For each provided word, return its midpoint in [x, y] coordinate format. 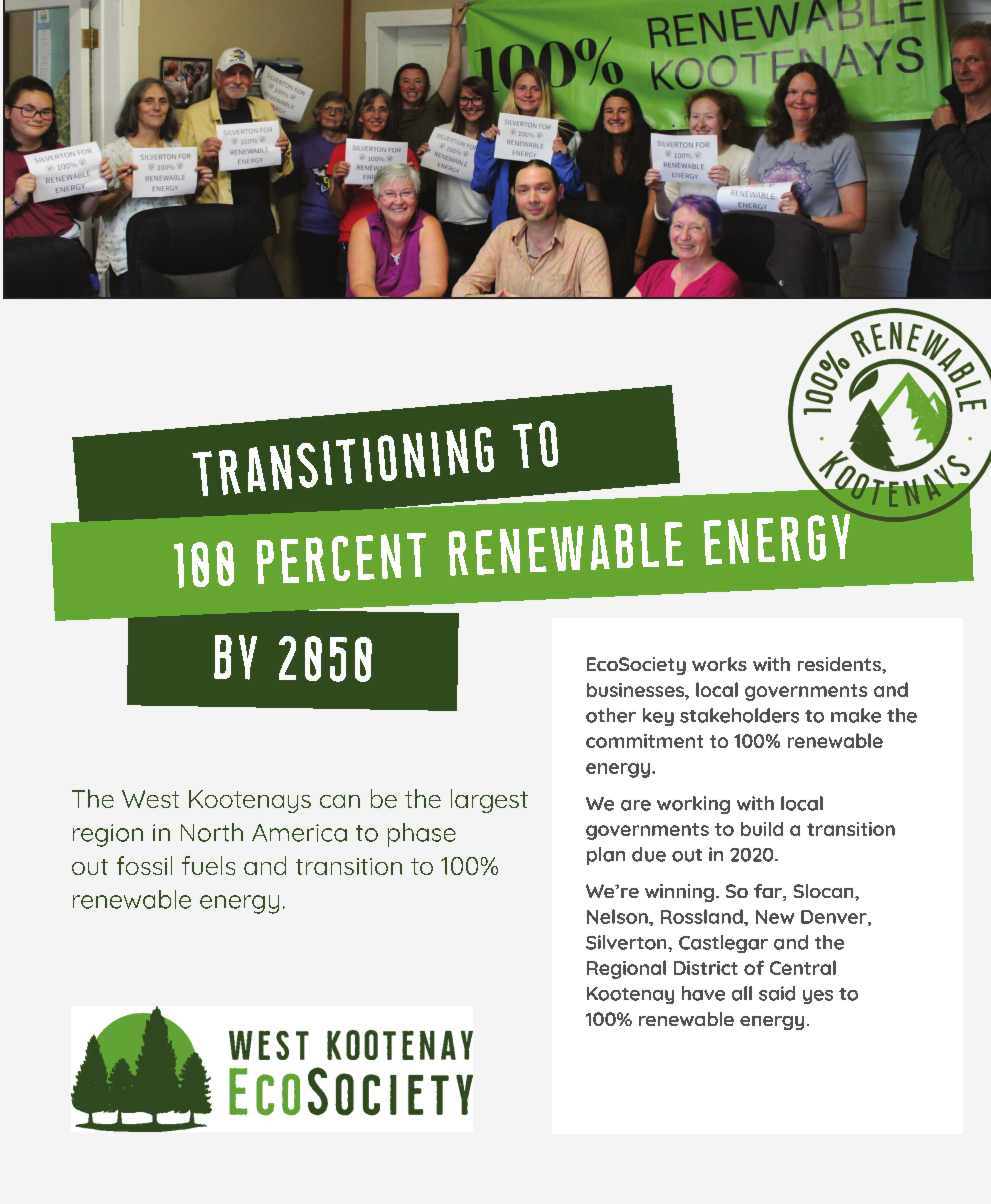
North [212, 832]
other [611, 715]
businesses [636, 690]
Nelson [618, 916]
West [150, 799]
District [706, 968]
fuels [208, 865]
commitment [644, 741]
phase [422, 835]
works [719, 664]
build [762, 829]
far [769, 892]
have [703, 993]
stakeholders [739, 715]
